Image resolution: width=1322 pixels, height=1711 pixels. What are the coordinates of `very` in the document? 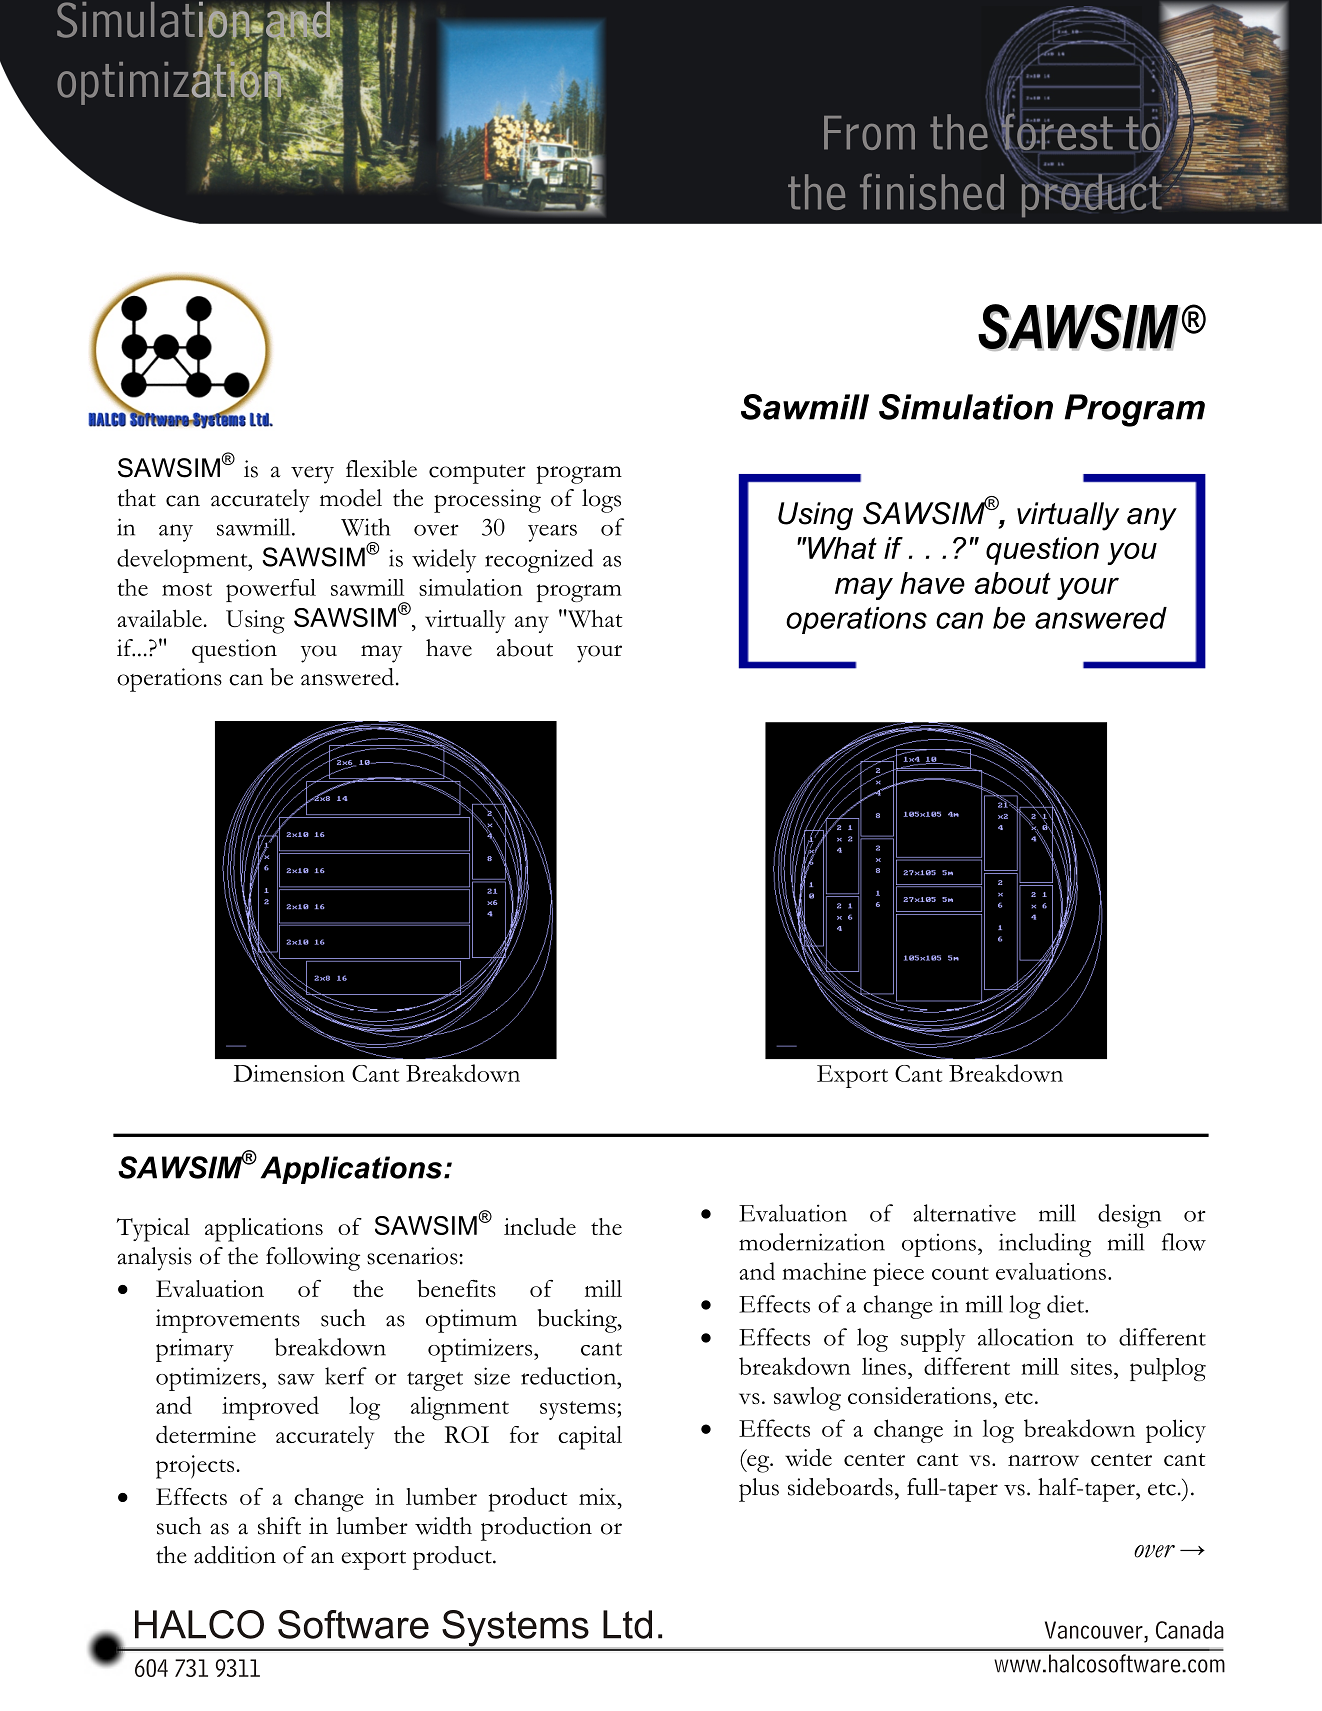 It's located at (312, 475).
